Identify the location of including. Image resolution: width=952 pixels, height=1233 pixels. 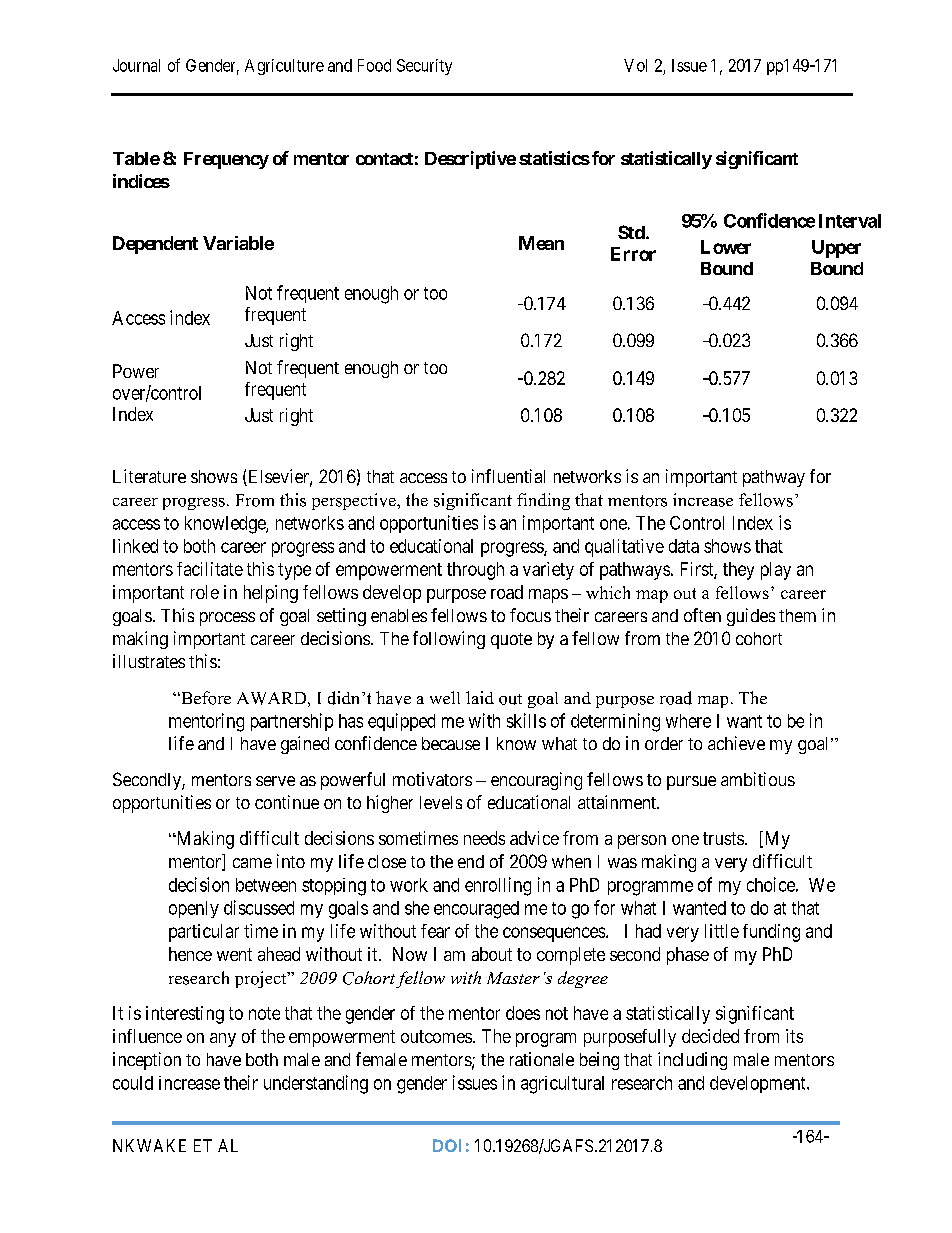
(692, 1061).
